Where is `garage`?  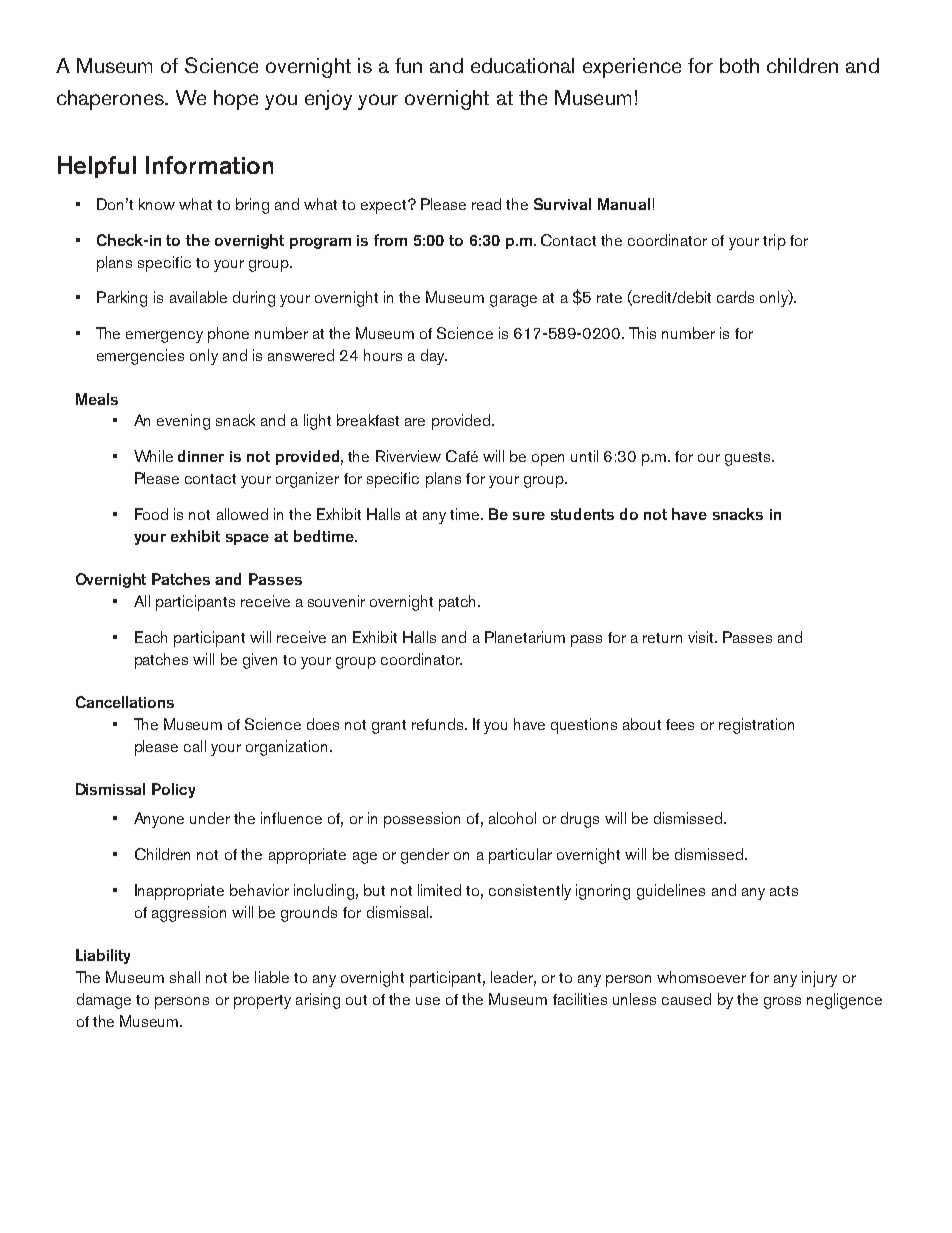 garage is located at coordinates (513, 301).
